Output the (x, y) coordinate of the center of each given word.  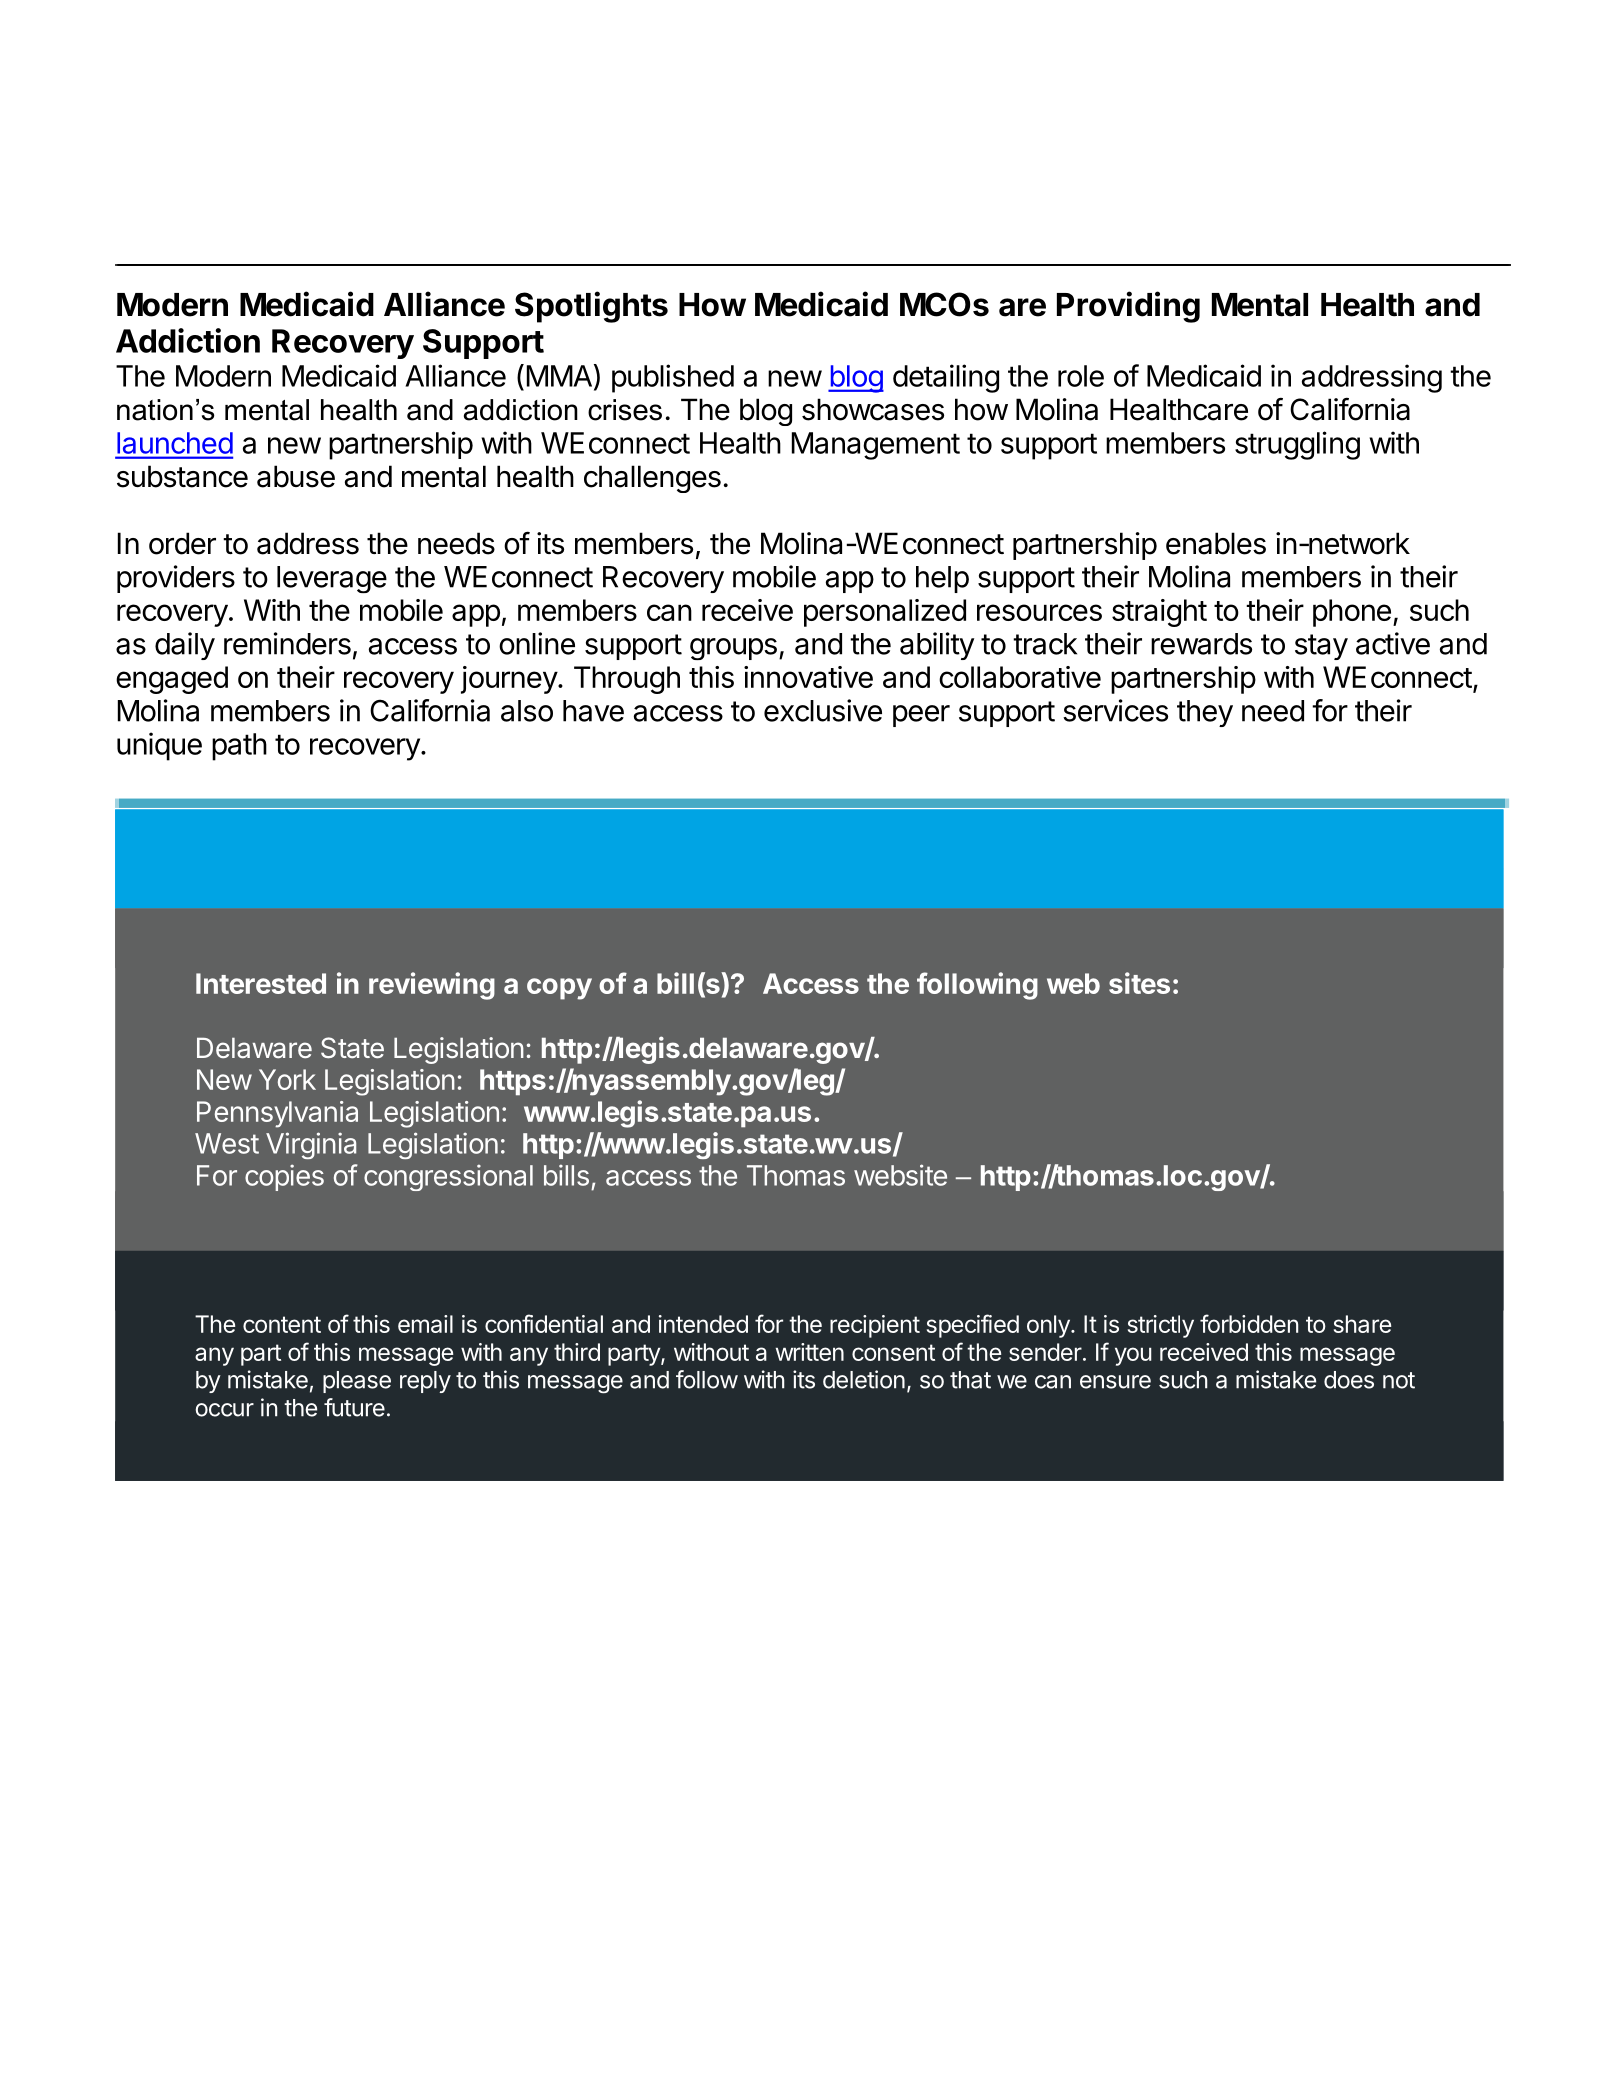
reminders (287, 643)
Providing (1128, 307)
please (357, 1382)
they (1205, 713)
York (287, 1079)
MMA (559, 376)
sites (1139, 983)
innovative (808, 677)
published (673, 378)
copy (559, 989)
